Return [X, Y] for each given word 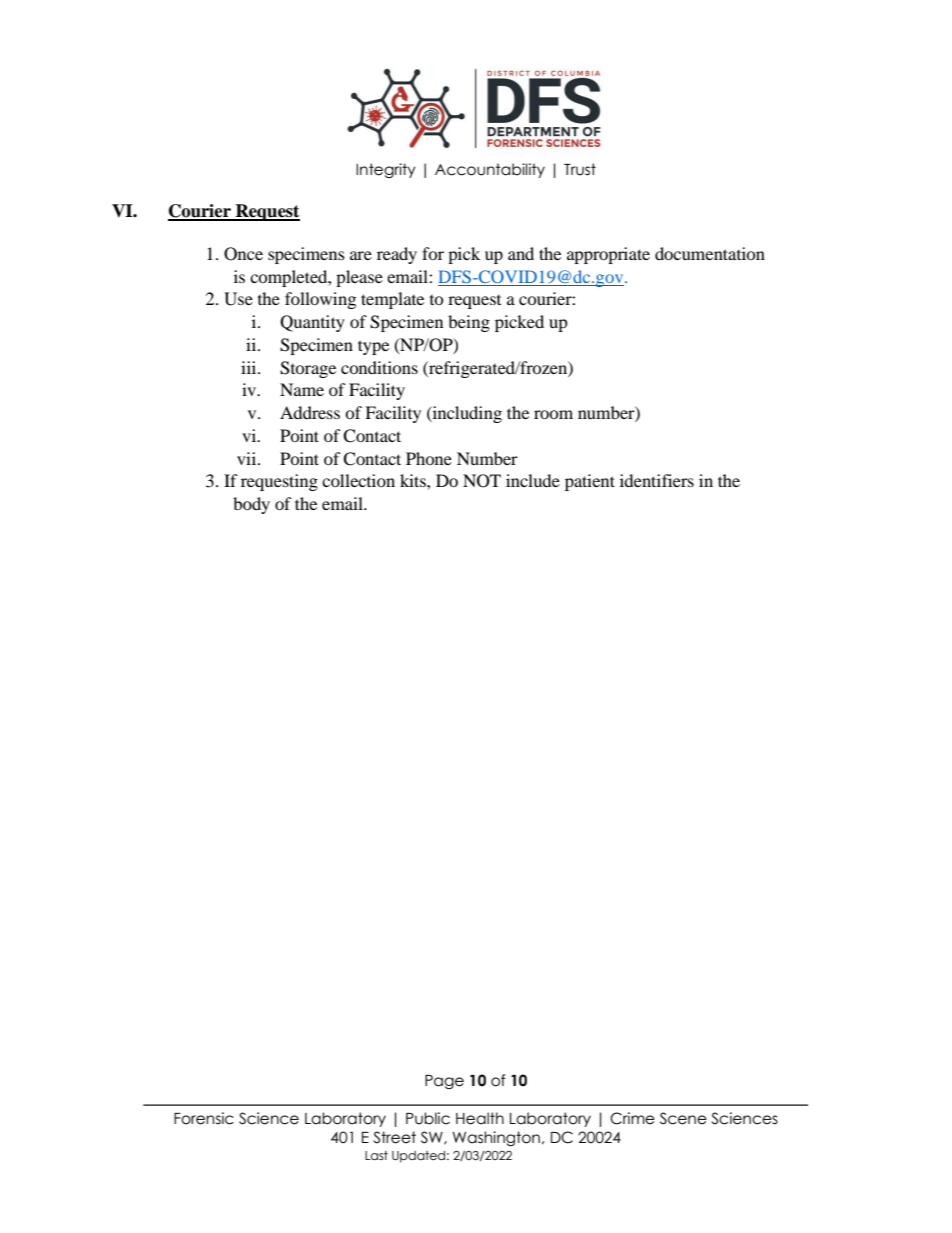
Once [243, 254]
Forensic [204, 1118]
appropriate [608, 255]
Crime [632, 1118]
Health [480, 1118]
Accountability [490, 170]
